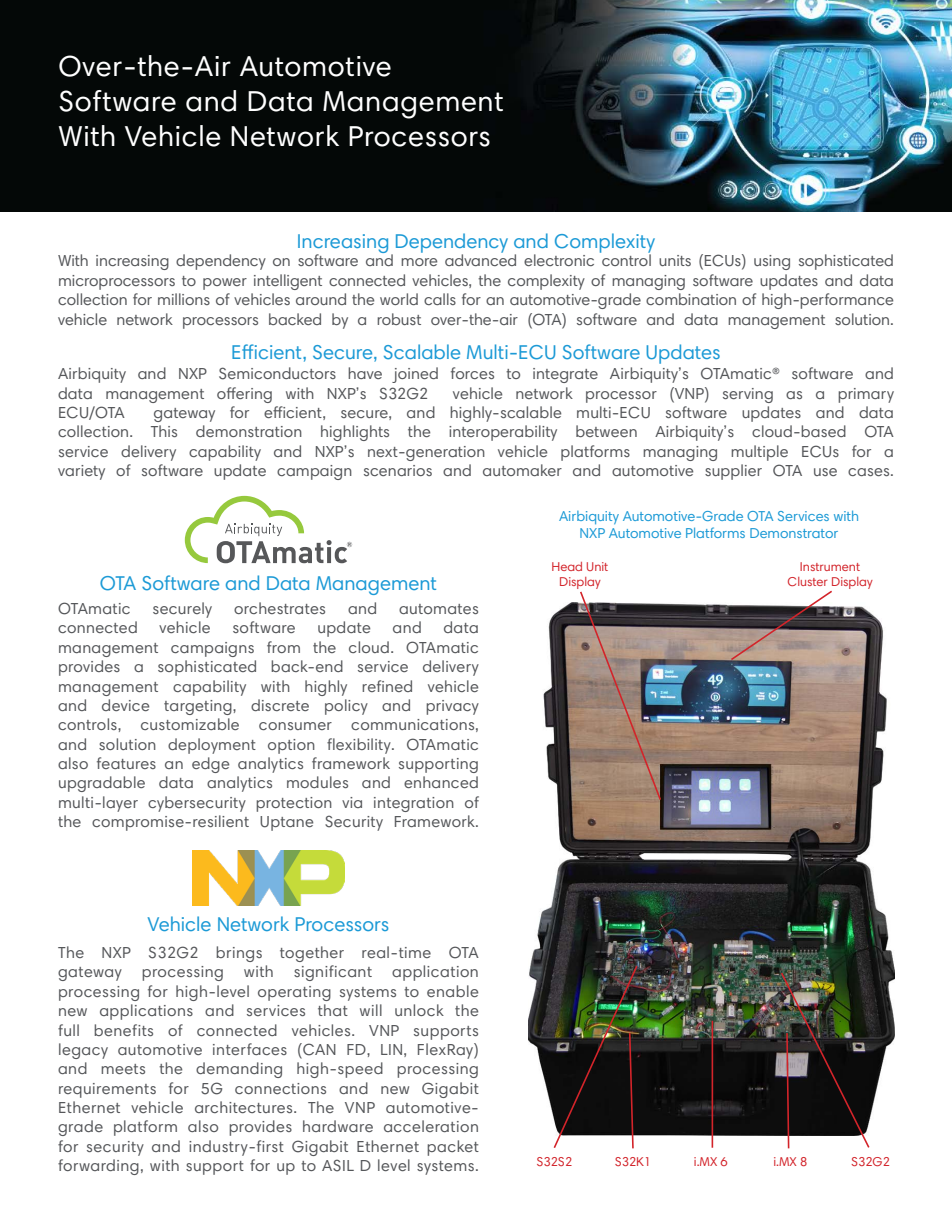  I want to click on enhanced, so click(441, 782).
